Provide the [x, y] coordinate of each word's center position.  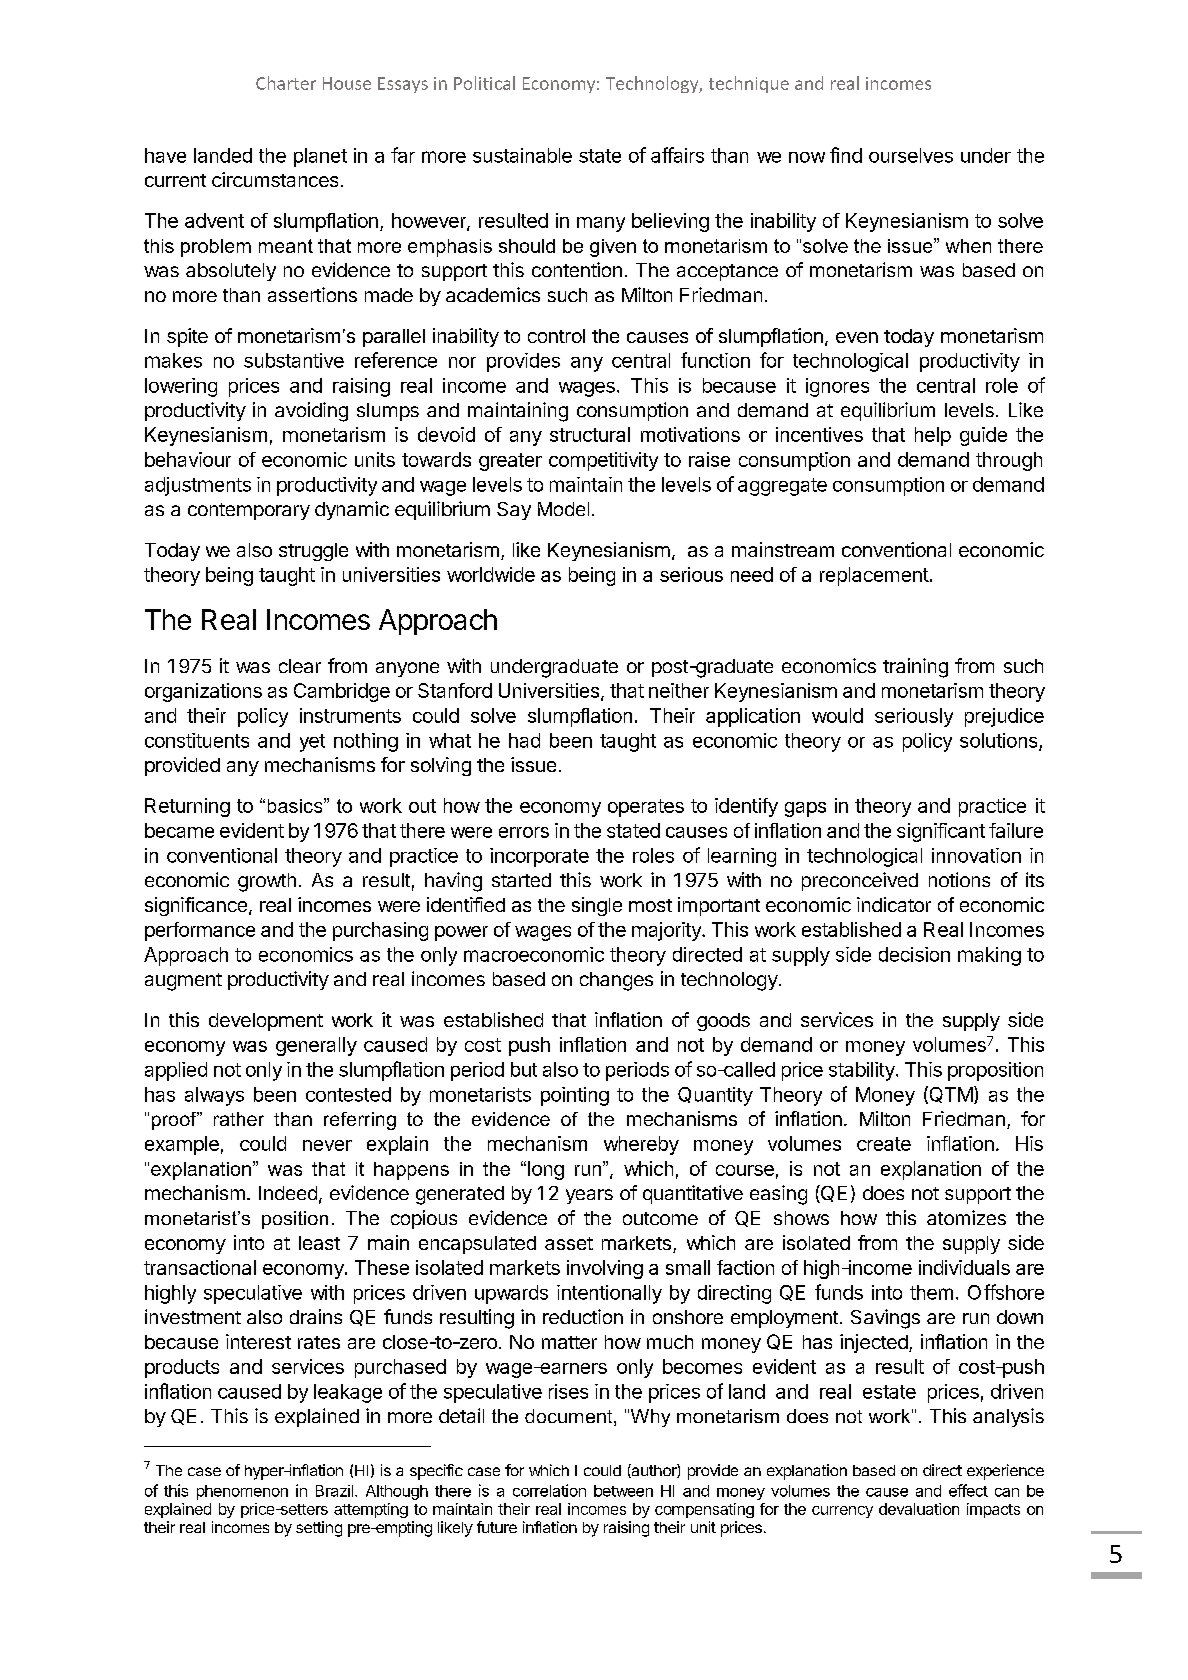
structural [590, 434]
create [884, 1144]
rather [239, 1119]
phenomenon [242, 1492]
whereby [641, 1145]
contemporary [249, 511]
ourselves [911, 155]
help [933, 436]
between [623, 1491]
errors [524, 832]
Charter [286, 83]
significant [941, 832]
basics [296, 805]
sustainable [522, 155]
